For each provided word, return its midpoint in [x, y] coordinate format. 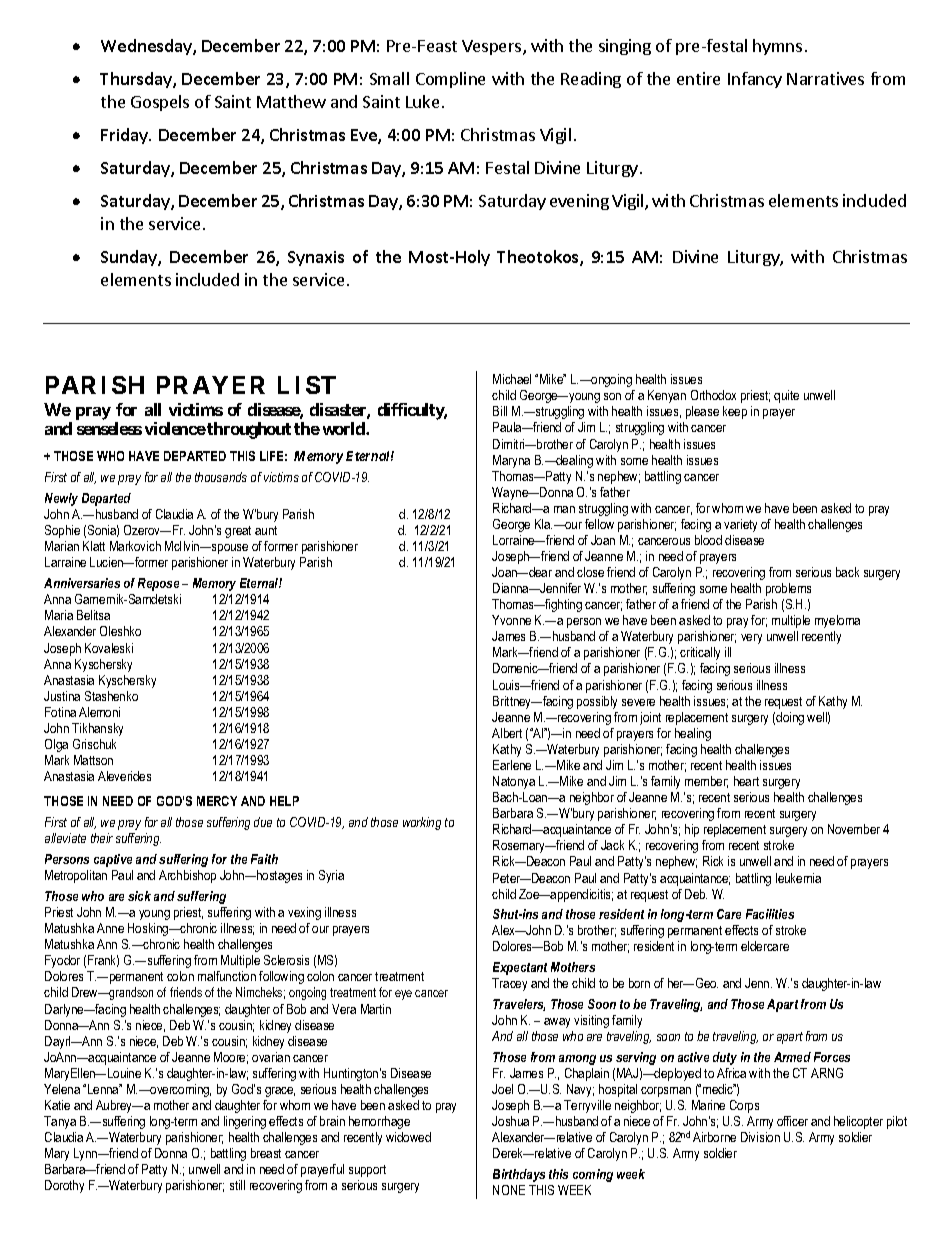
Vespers [493, 47]
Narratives [825, 78]
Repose [158, 584]
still [237, 1185]
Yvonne [511, 620]
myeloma [837, 621]
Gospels [160, 103]
